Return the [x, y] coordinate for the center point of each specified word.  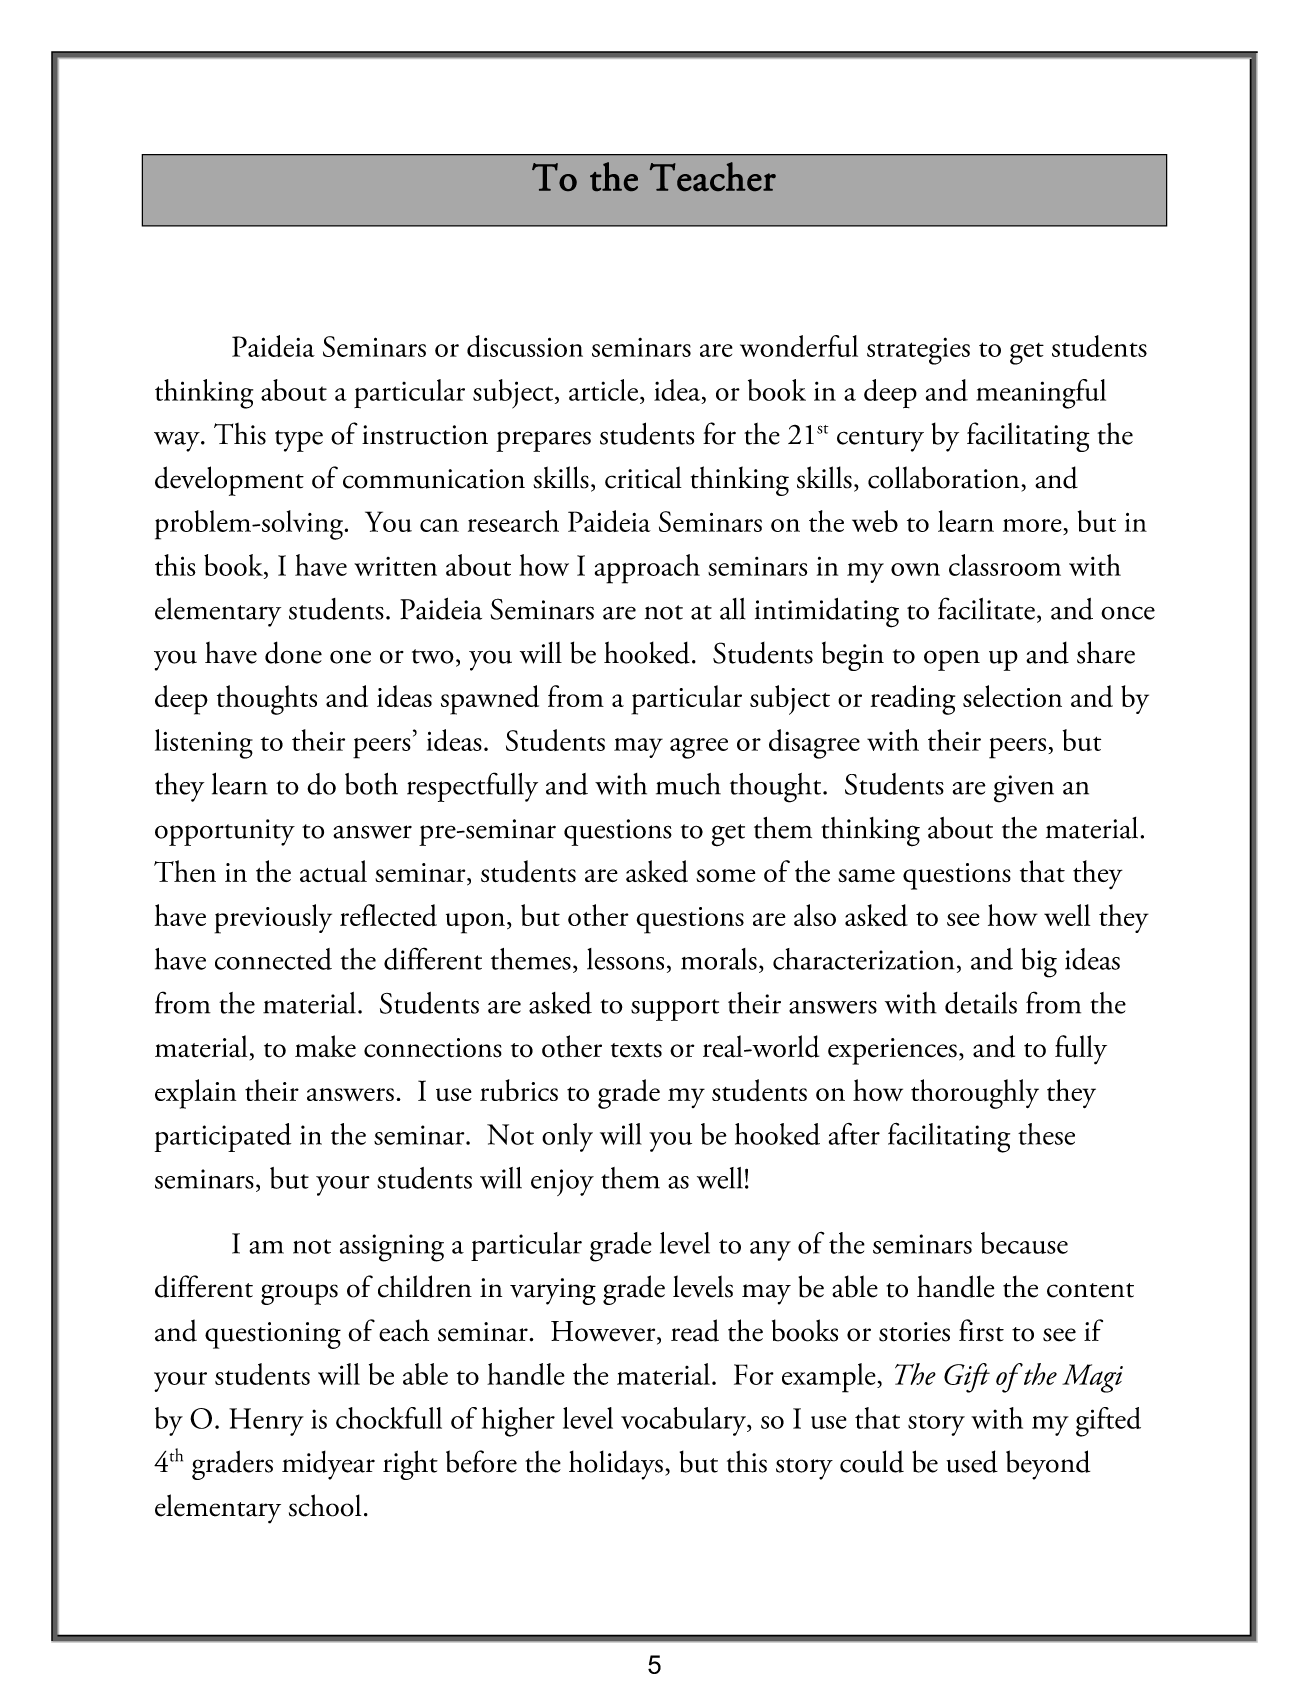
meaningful [1041, 394]
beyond [1048, 1465]
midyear [328, 1465]
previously [273, 919]
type [299, 441]
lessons [625, 959]
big [1039, 963]
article [603, 390]
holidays [616, 1465]
